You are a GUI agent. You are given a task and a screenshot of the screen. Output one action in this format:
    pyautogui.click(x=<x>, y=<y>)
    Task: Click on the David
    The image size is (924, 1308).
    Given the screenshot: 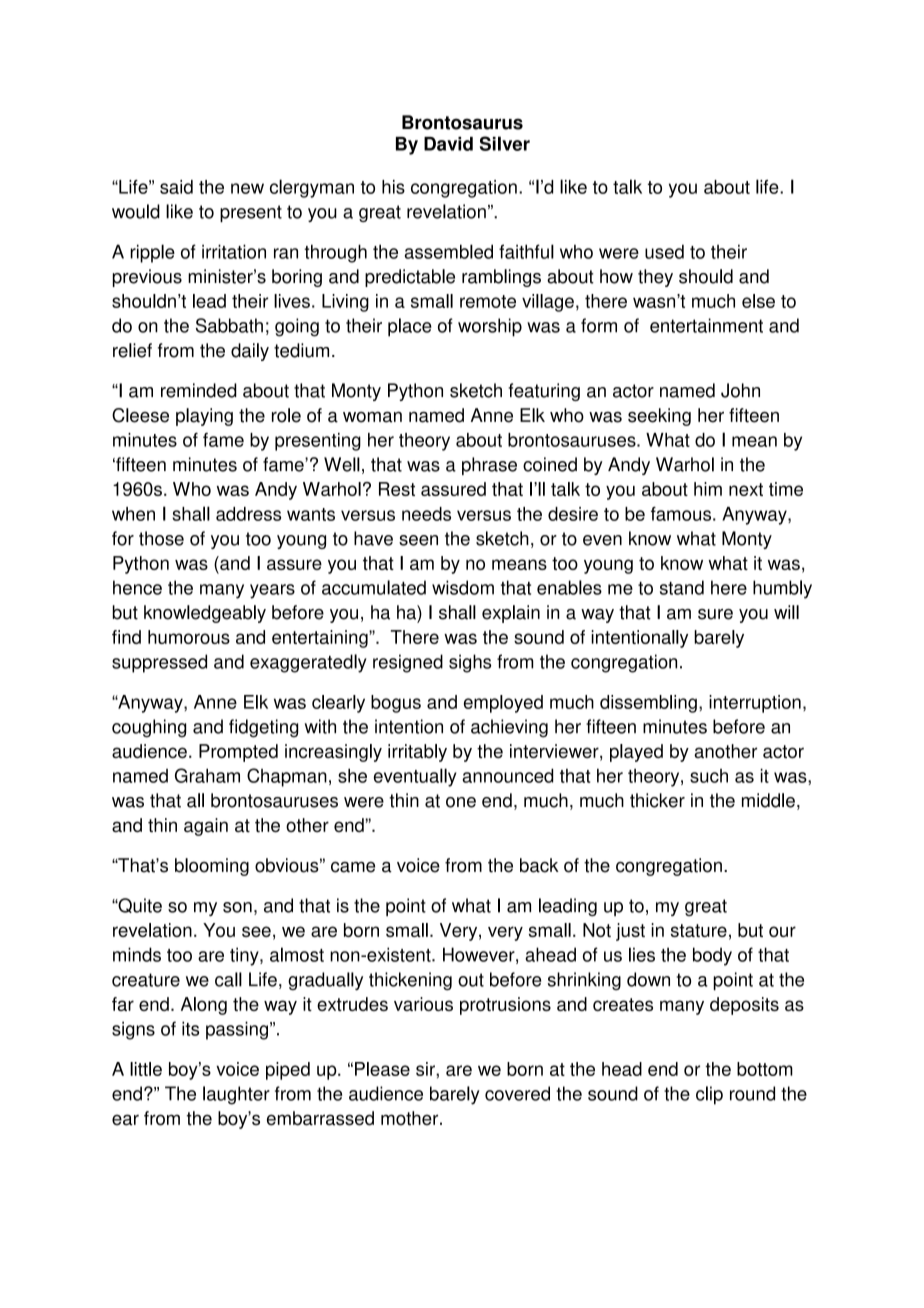 What is the action you would take?
    pyautogui.click(x=448, y=144)
